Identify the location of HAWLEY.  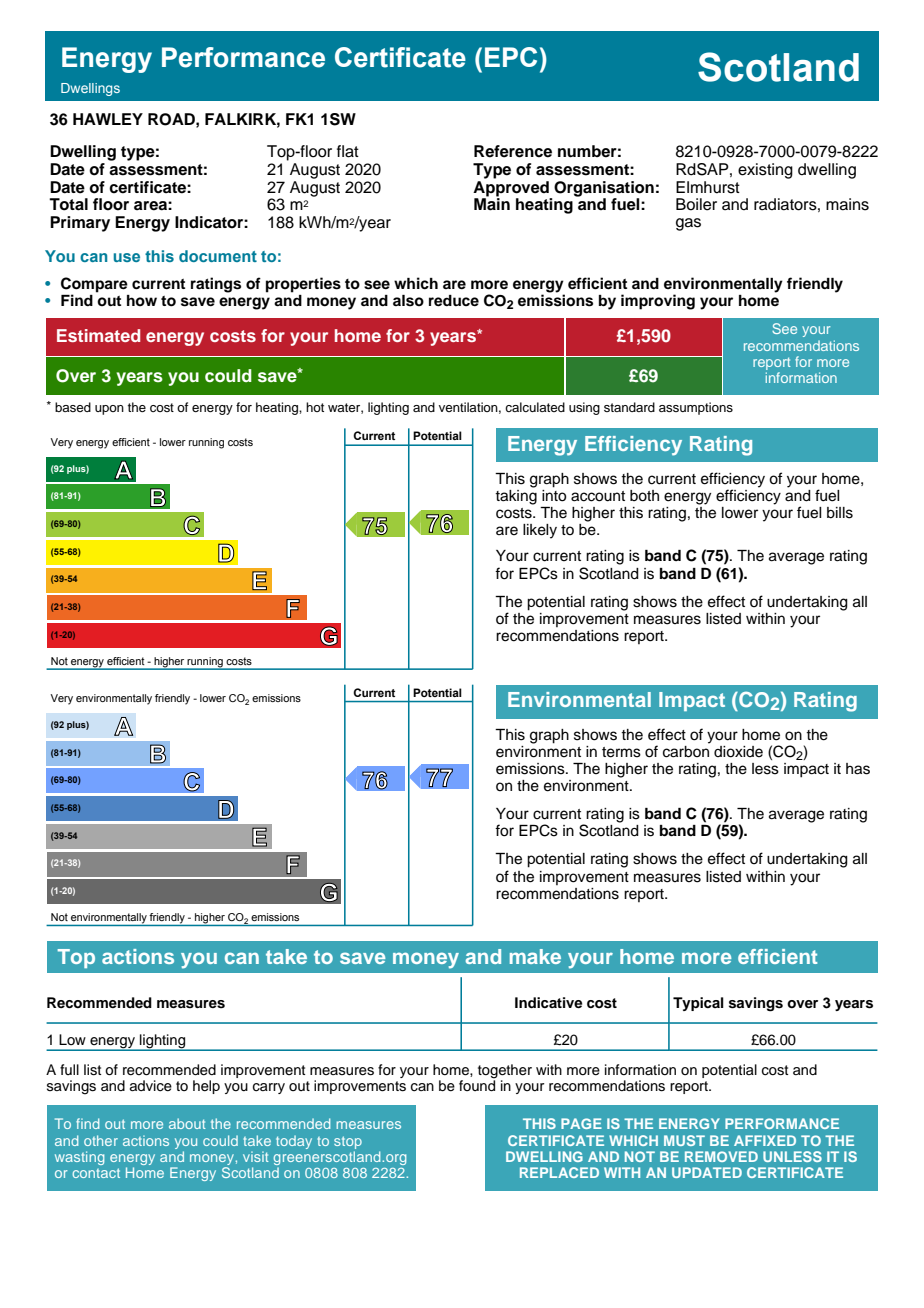
(108, 119).
